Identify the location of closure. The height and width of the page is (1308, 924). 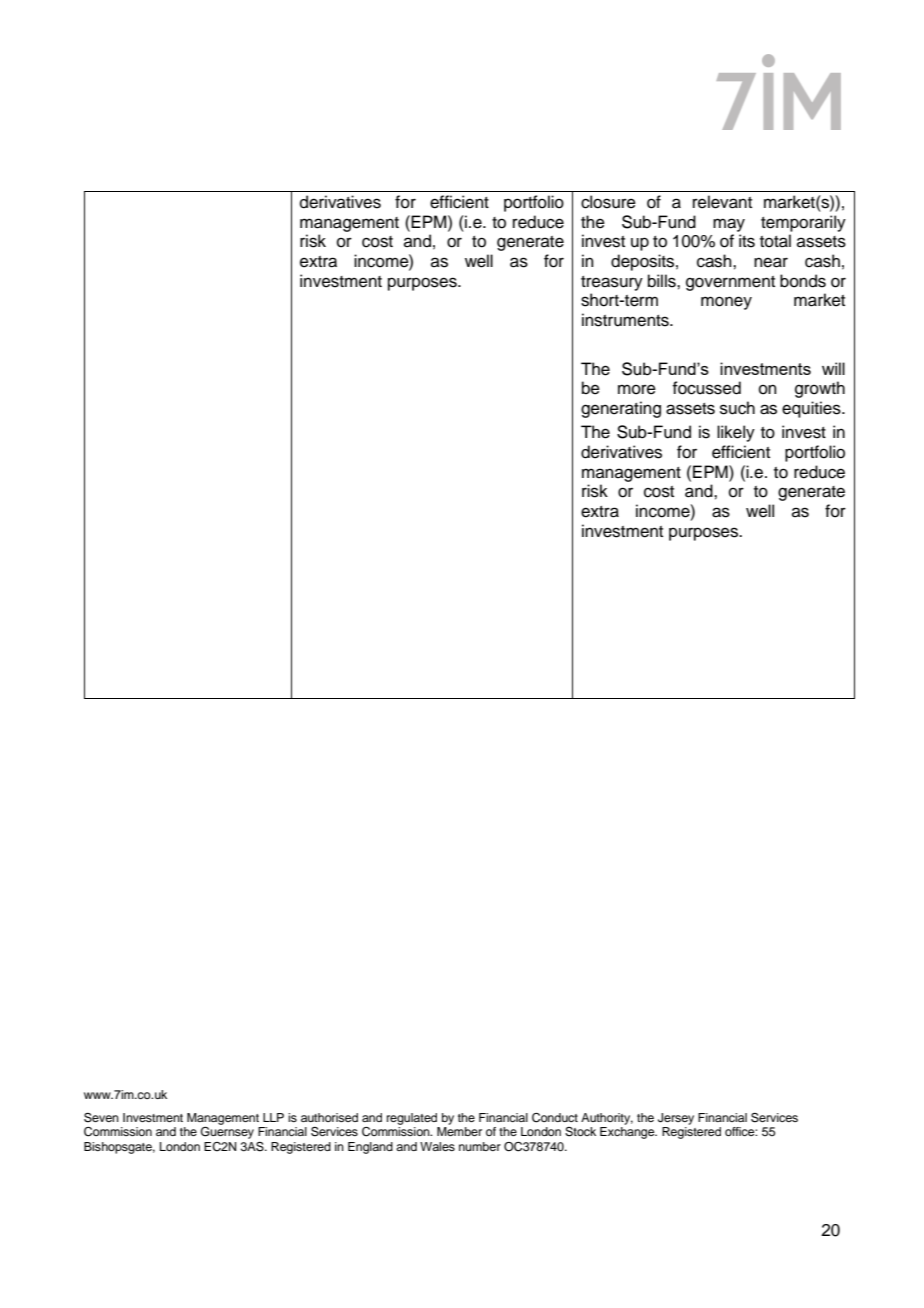
(608, 202).
